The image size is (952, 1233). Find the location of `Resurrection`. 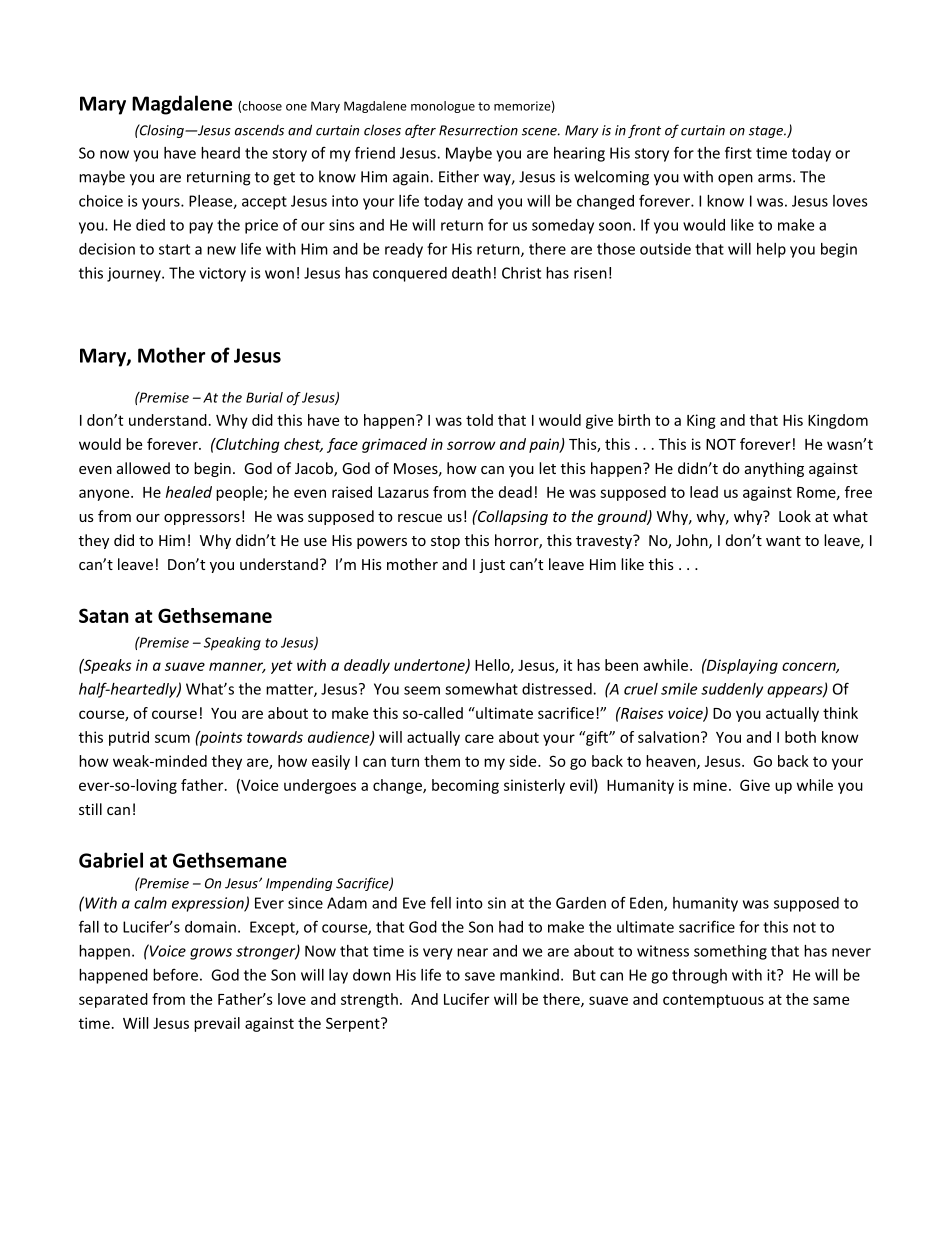

Resurrection is located at coordinates (478, 130).
